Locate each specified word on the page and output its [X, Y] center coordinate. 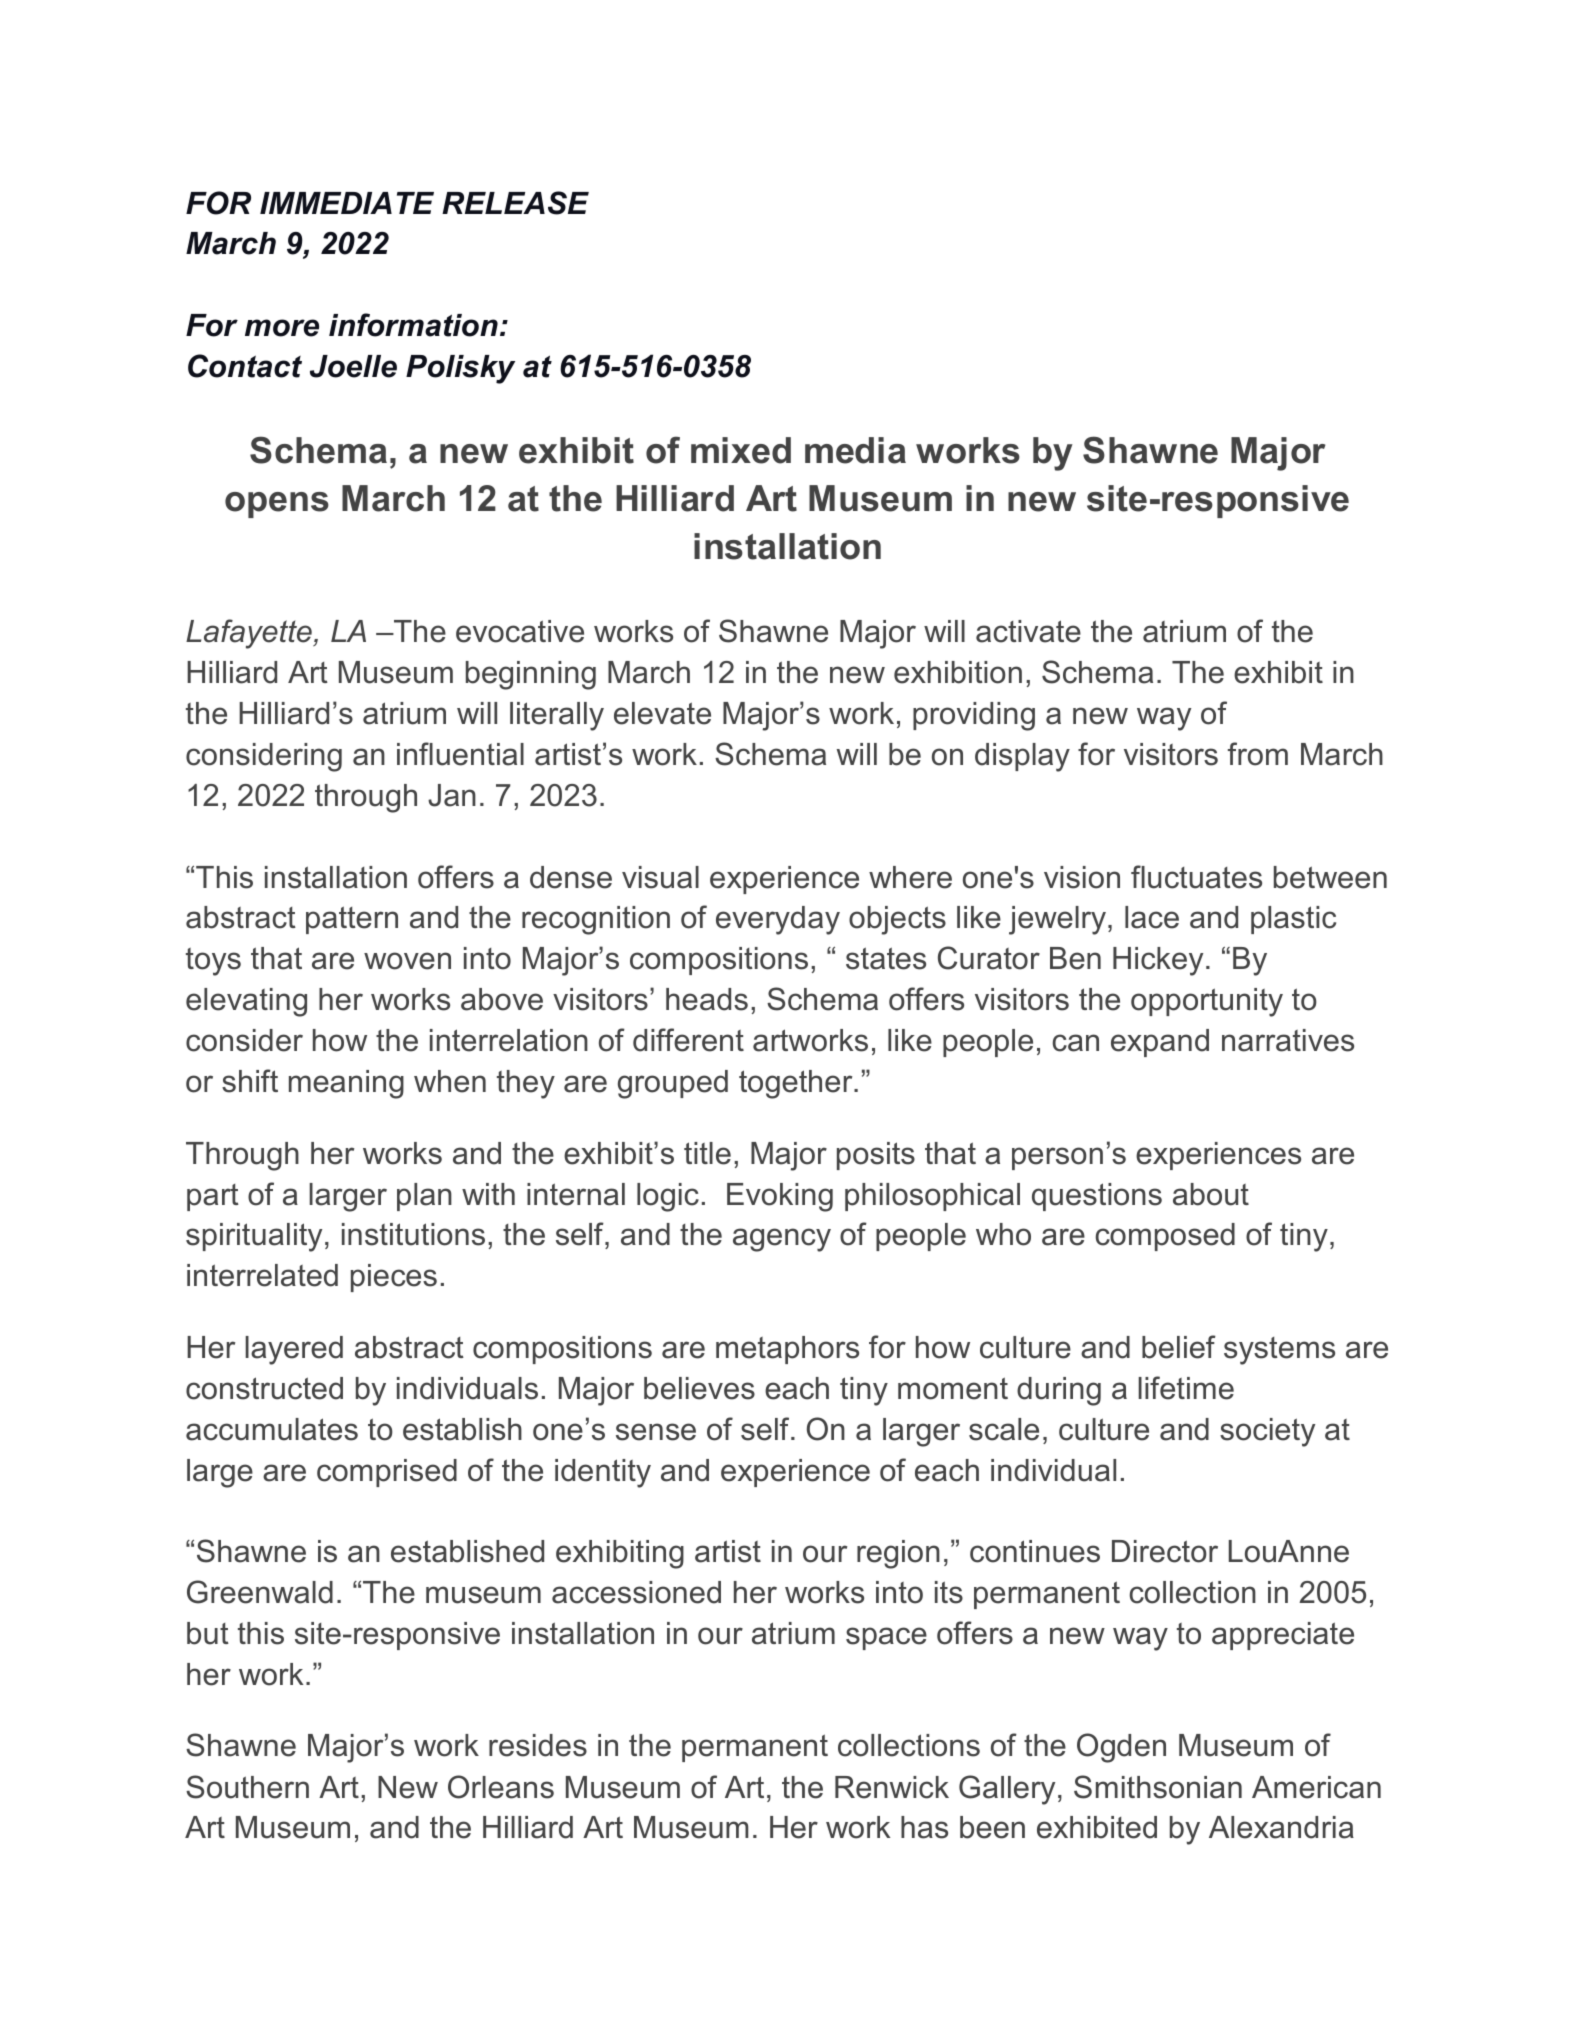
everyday [778, 920]
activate [1028, 631]
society [1267, 1432]
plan [424, 1197]
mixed [741, 450]
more [282, 328]
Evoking [780, 1197]
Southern [247, 1787]
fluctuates [1196, 877]
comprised [387, 1473]
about [1211, 1194]
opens [277, 505]
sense [656, 1432]
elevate [662, 713]
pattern [352, 920]
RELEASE [515, 203]
